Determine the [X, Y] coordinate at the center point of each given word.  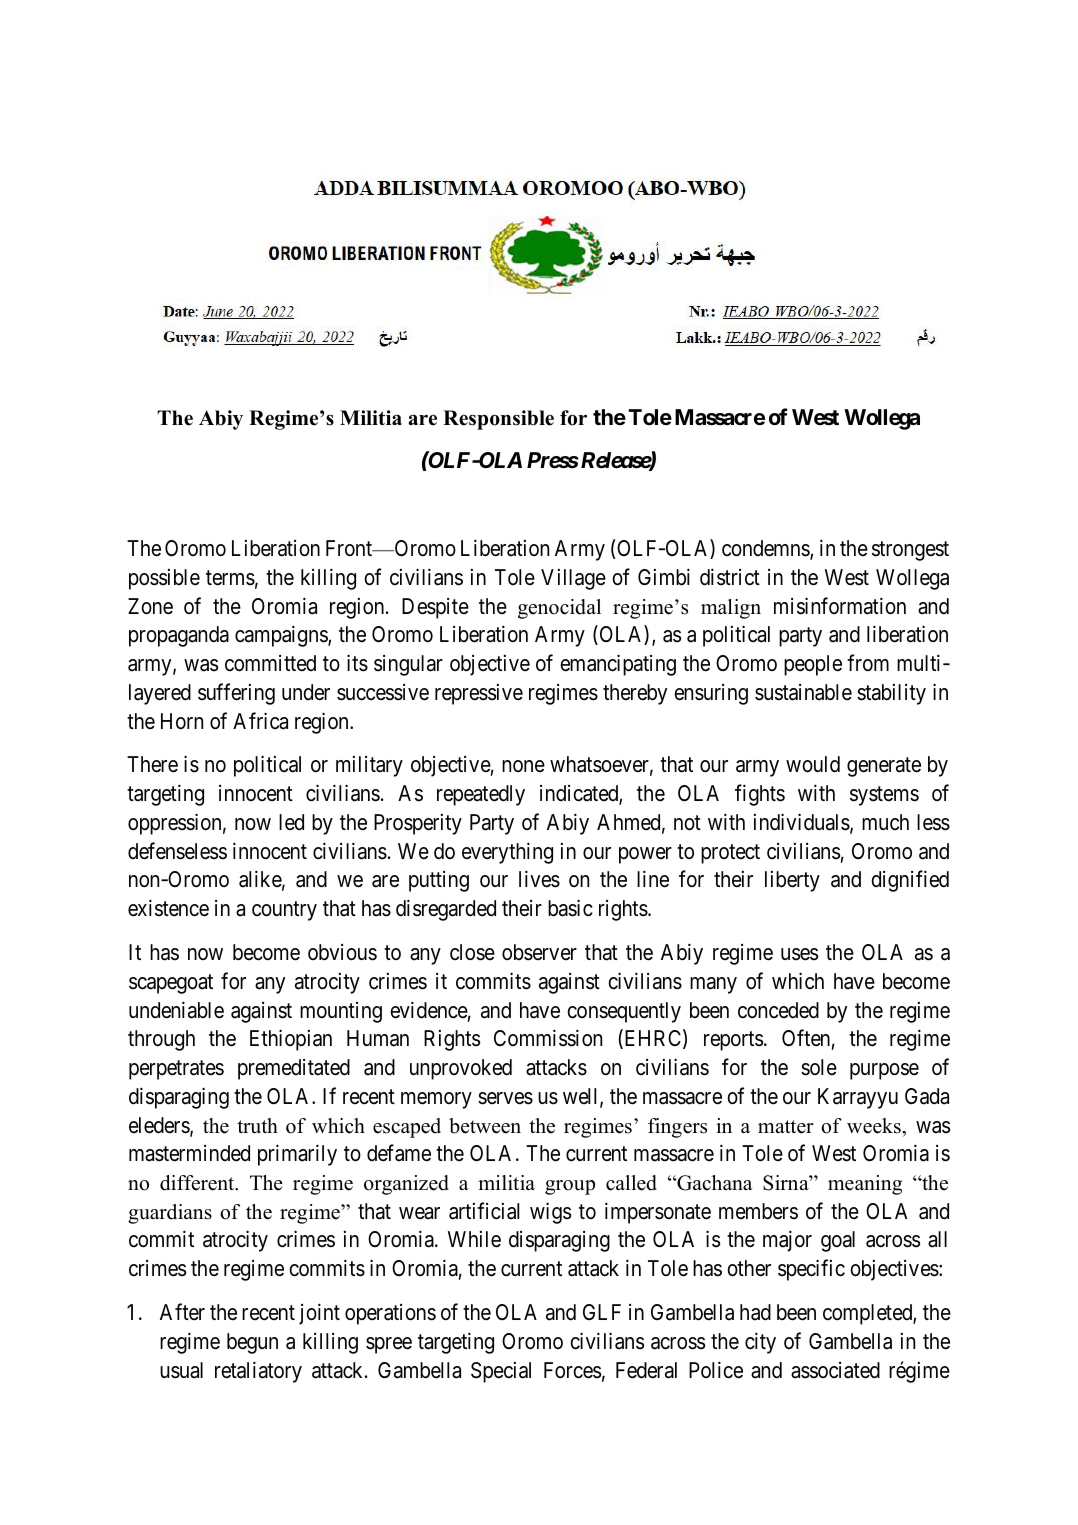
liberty [792, 881]
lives [539, 879]
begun [252, 1343]
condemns [766, 549]
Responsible [498, 420]
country [284, 911]
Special [501, 1372]
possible [164, 579]
